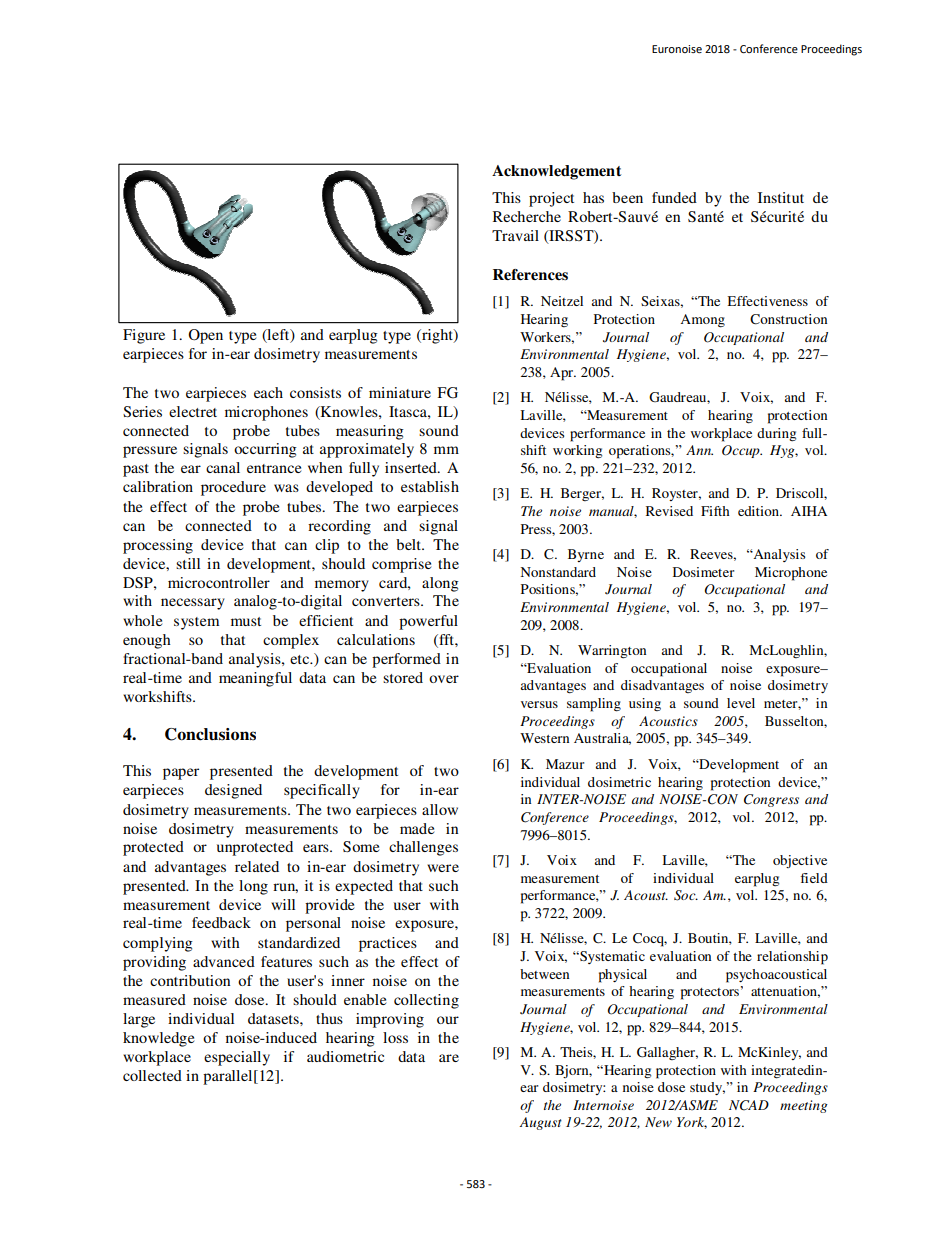 The height and width of the image is (1233, 952). What do you see at coordinates (233, 488) in the image?
I see `procedure` at bounding box center [233, 488].
